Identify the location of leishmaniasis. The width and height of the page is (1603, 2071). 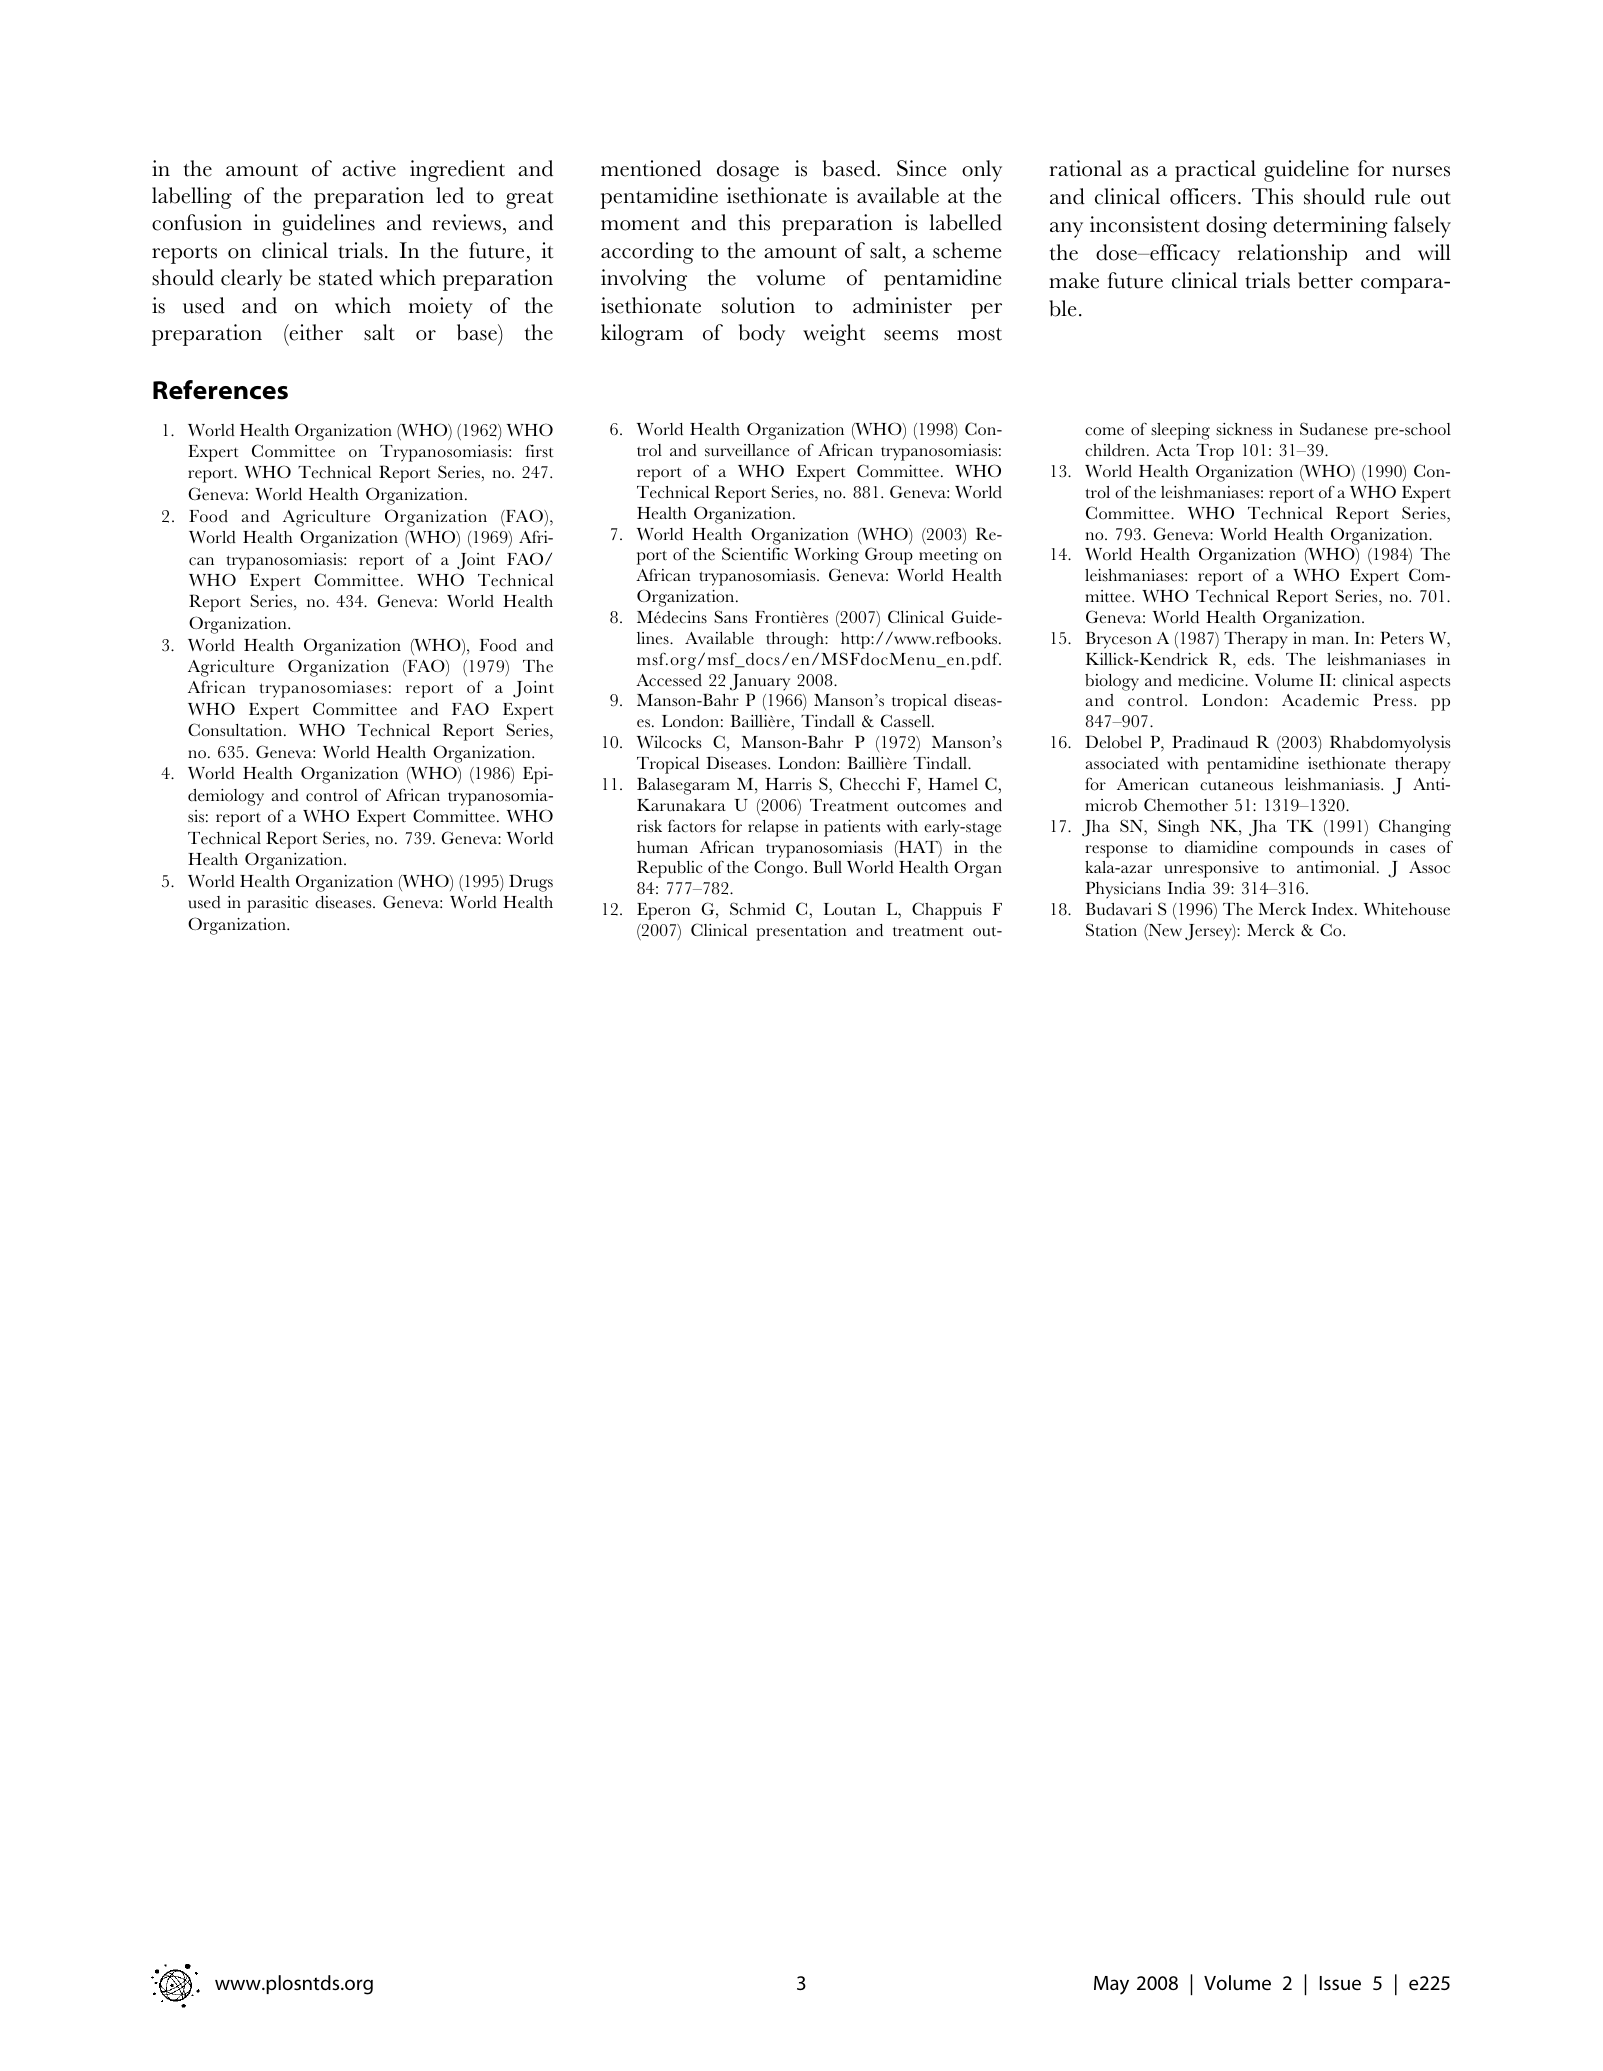
(1333, 784).
